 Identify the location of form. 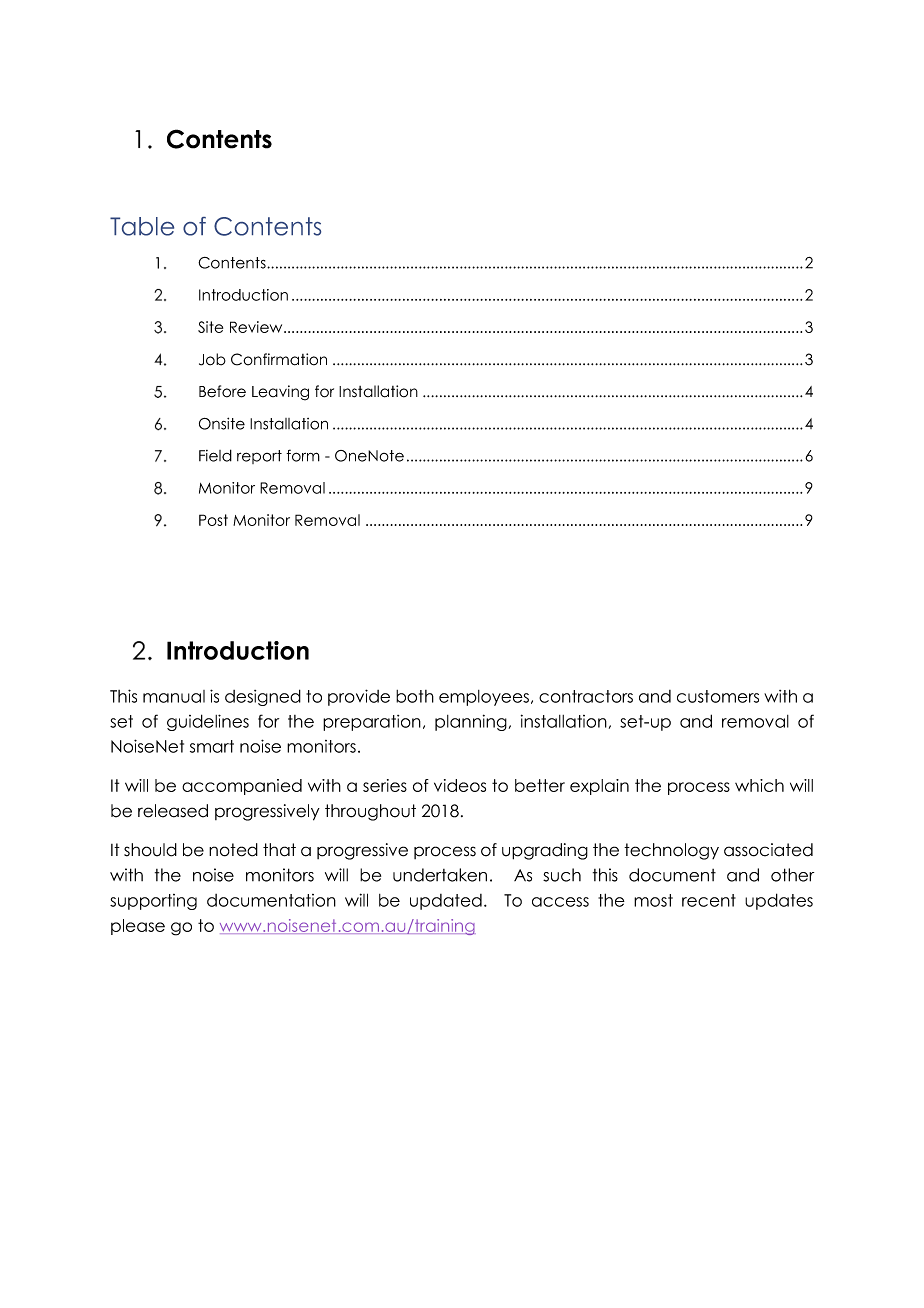
(303, 455).
